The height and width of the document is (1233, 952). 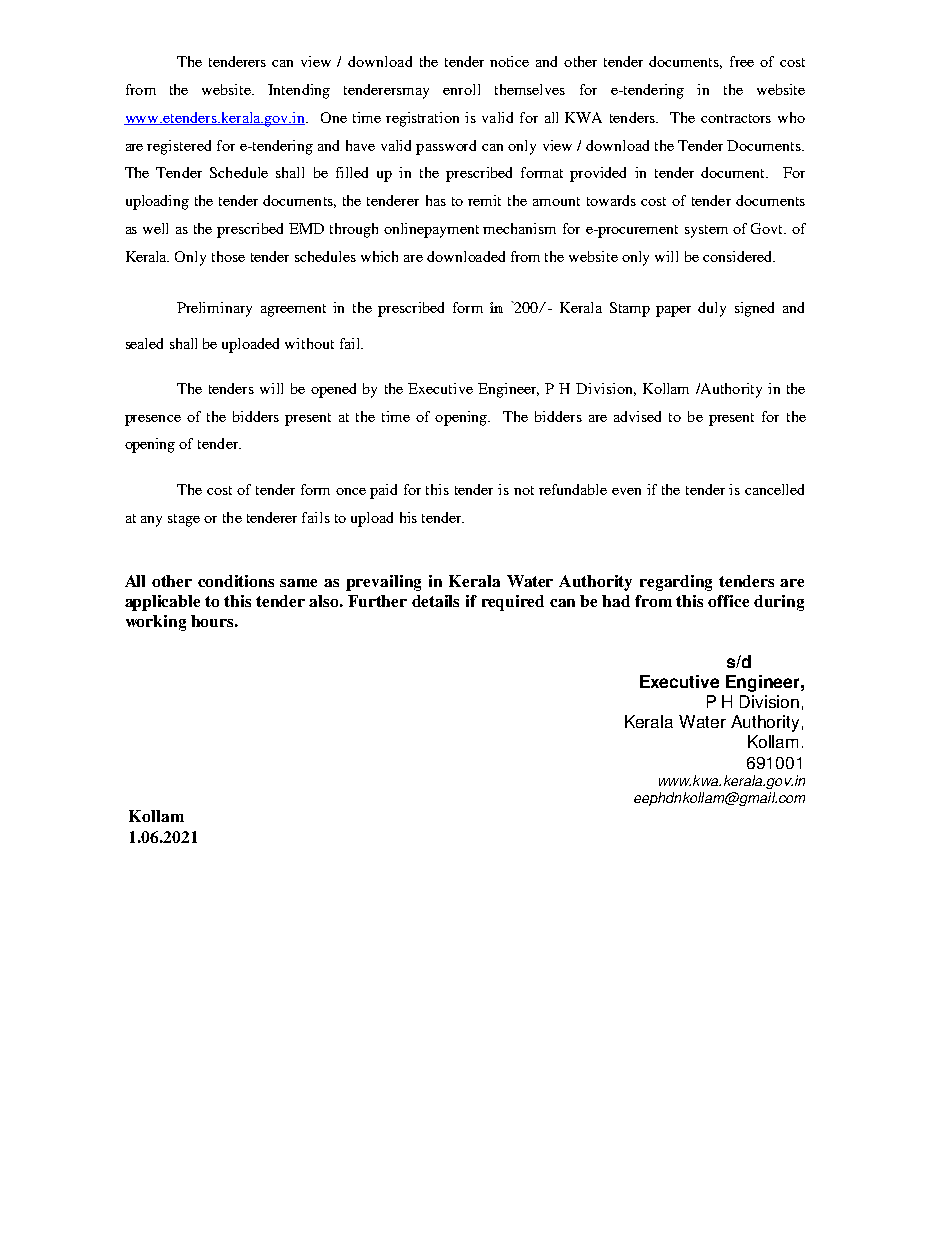 I want to click on without, so click(x=309, y=343).
